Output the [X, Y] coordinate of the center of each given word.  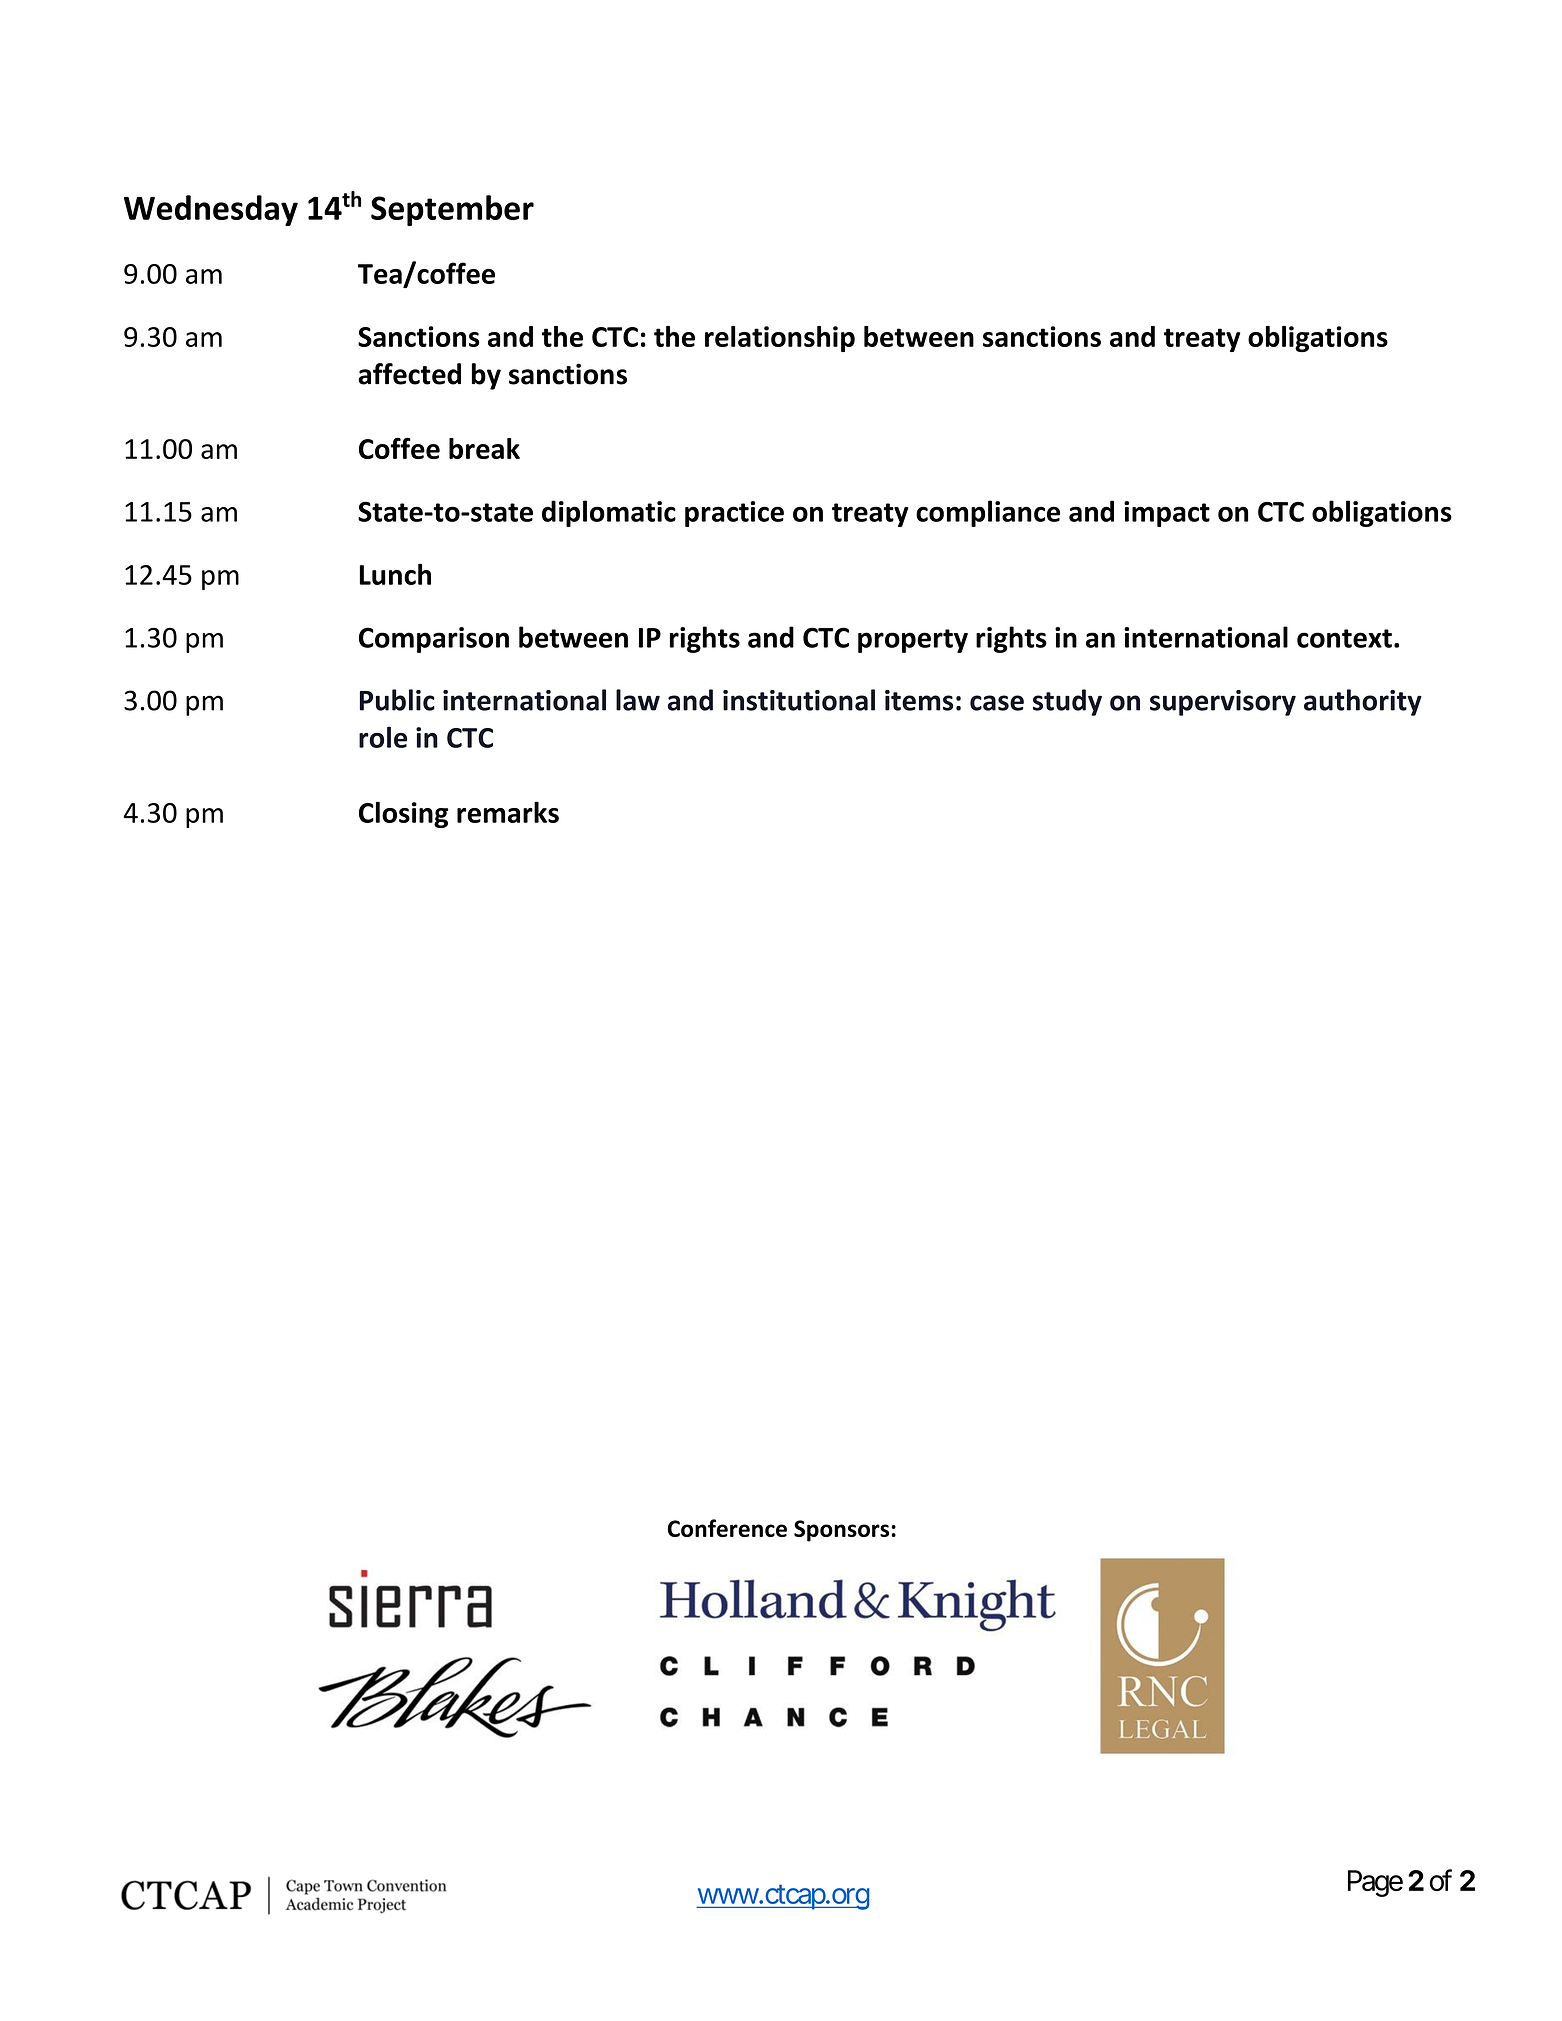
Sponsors [841, 1531]
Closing [404, 814]
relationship [780, 339]
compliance [988, 513]
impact [1167, 514]
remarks [508, 812]
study [1067, 702]
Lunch [395, 574]
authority [1363, 702]
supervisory [1223, 703]
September [452, 210]
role [383, 737]
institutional [799, 700]
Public [397, 700]
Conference [727, 1528]
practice [734, 514]
